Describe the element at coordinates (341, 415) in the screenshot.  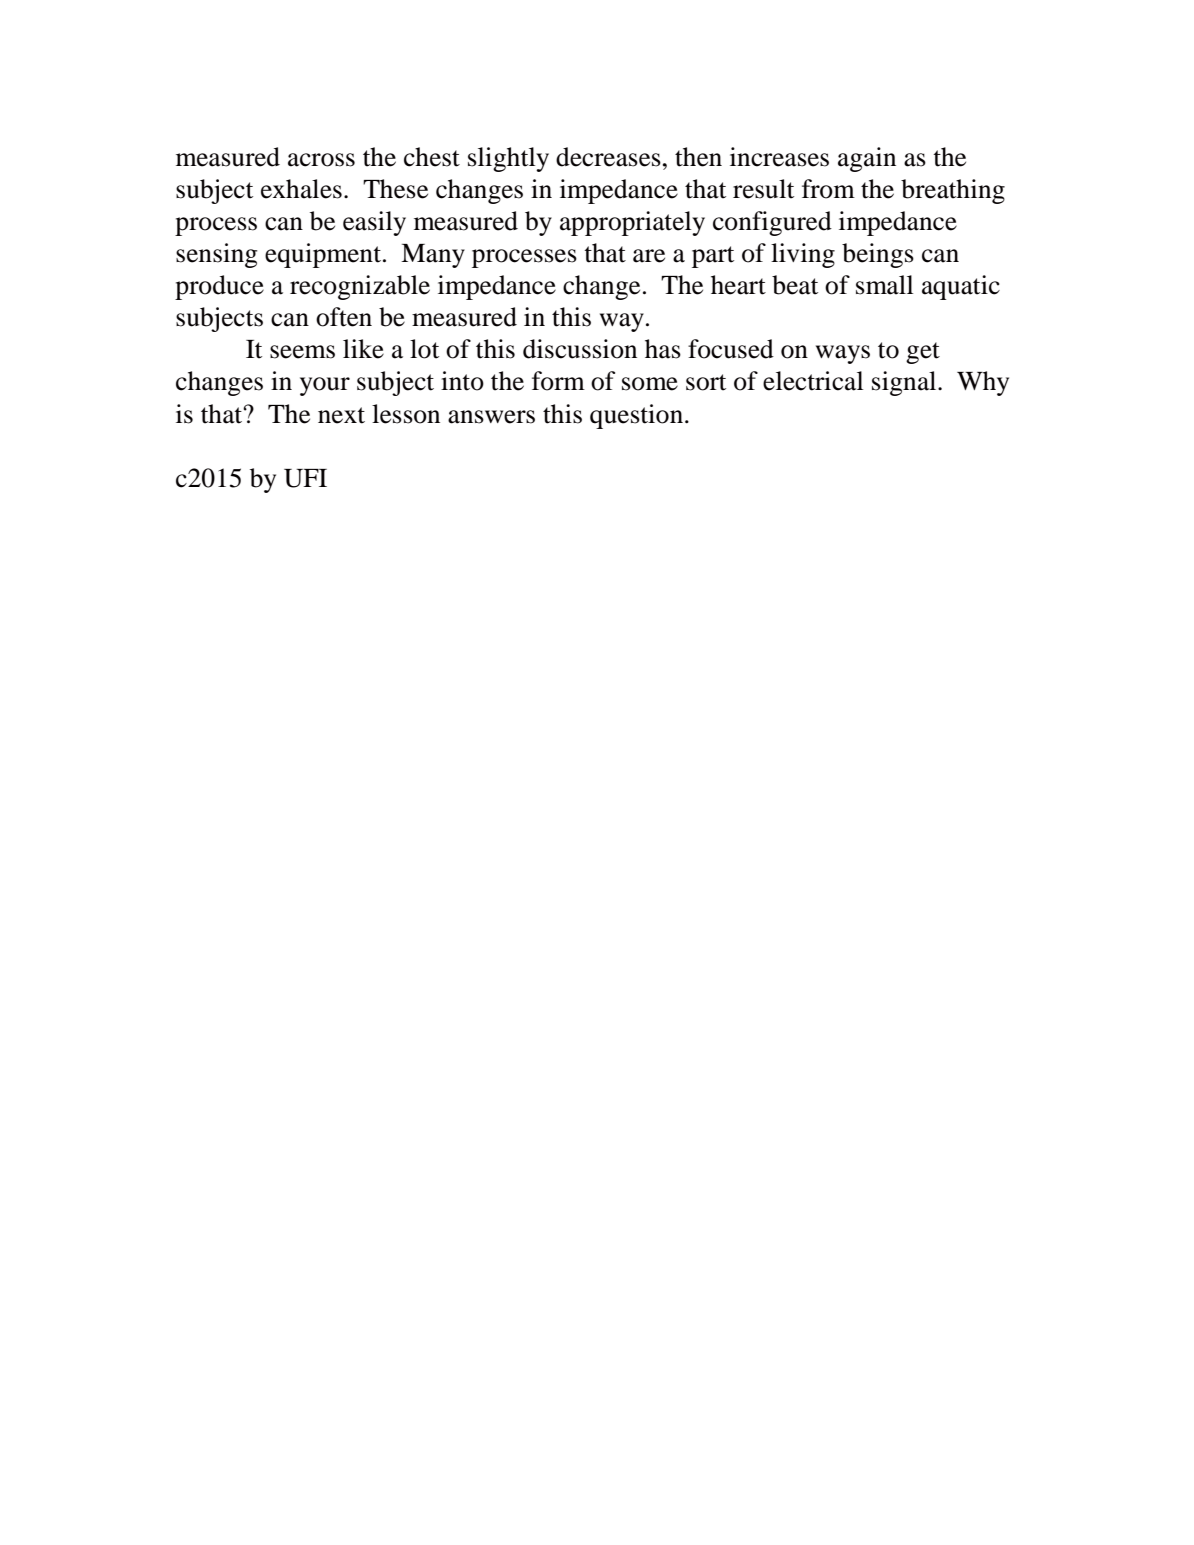
I see `next` at that location.
